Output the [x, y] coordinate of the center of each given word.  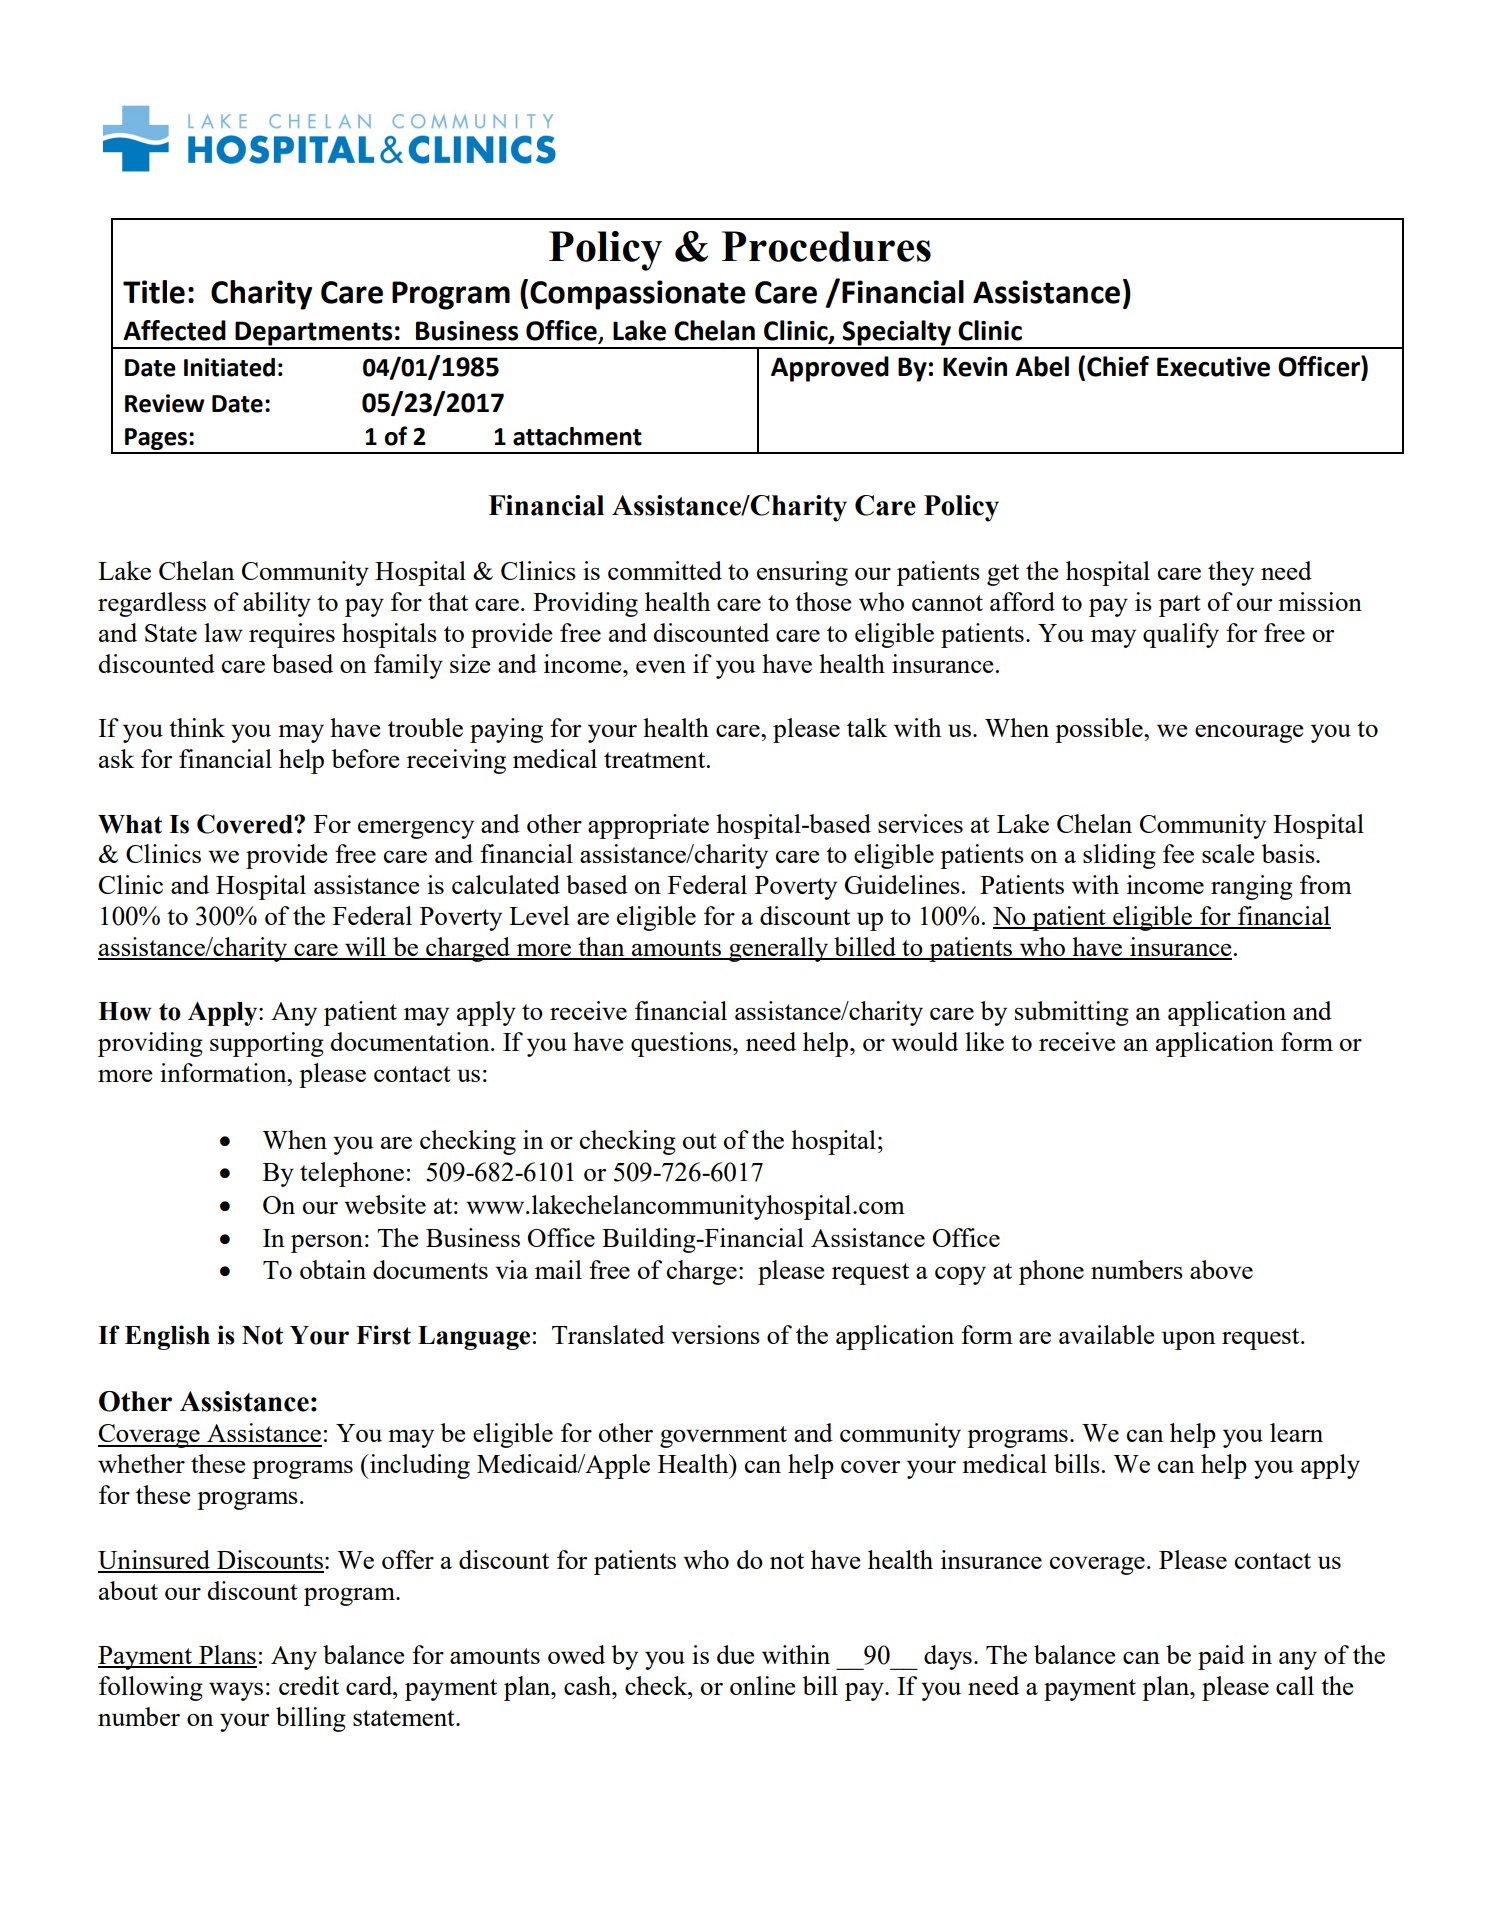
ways [236, 1692]
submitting [1072, 1013]
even [661, 667]
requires [292, 635]
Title [154, 292]
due [735, 1654]
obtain [333, 1269]
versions [715, 1334]
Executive [1213, 367]
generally [778, 949]
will [366, 948]
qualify [1181, 635]
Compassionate [638, 295]
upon [1189, 1341]
